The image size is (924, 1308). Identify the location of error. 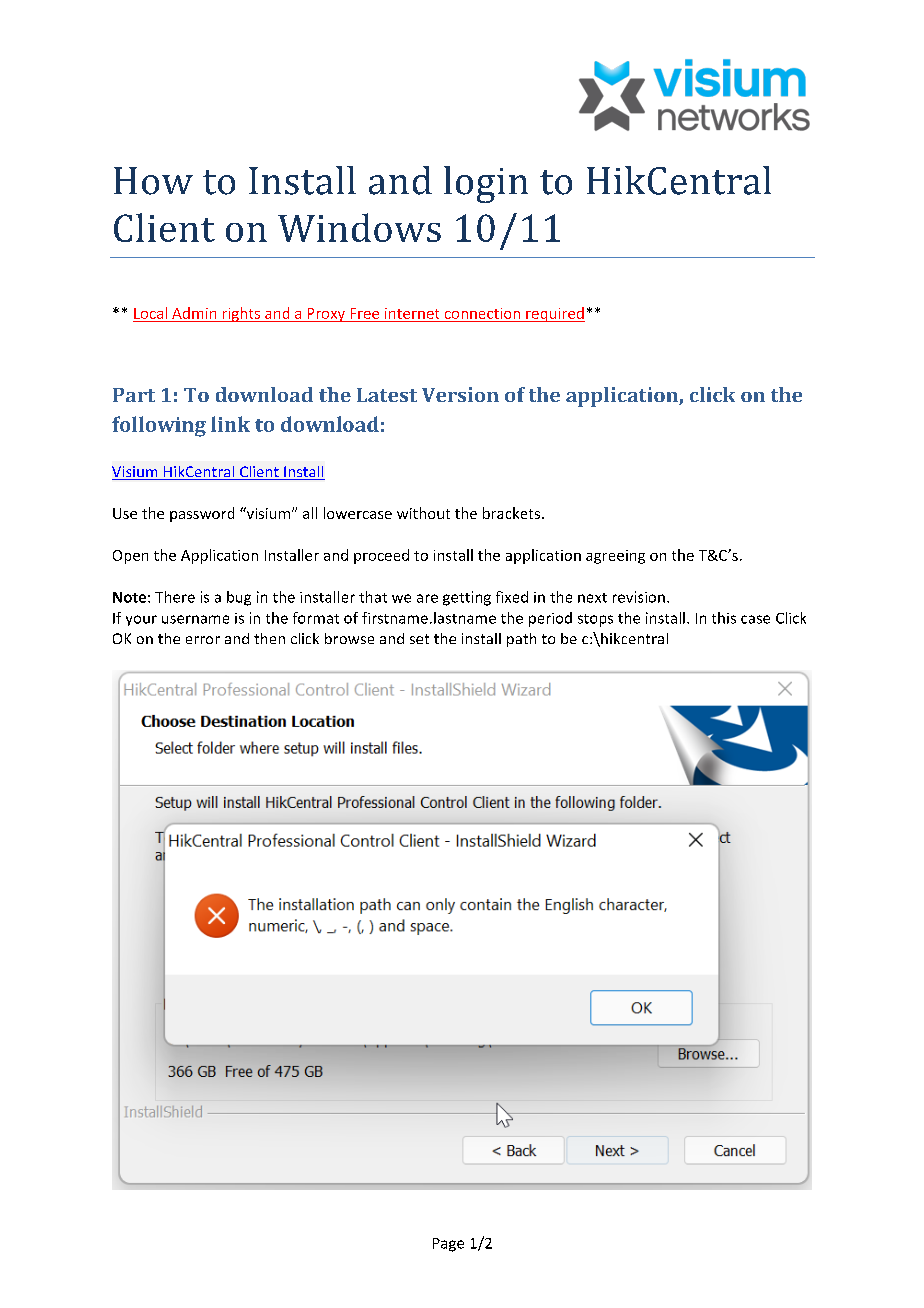
(203, 640).
